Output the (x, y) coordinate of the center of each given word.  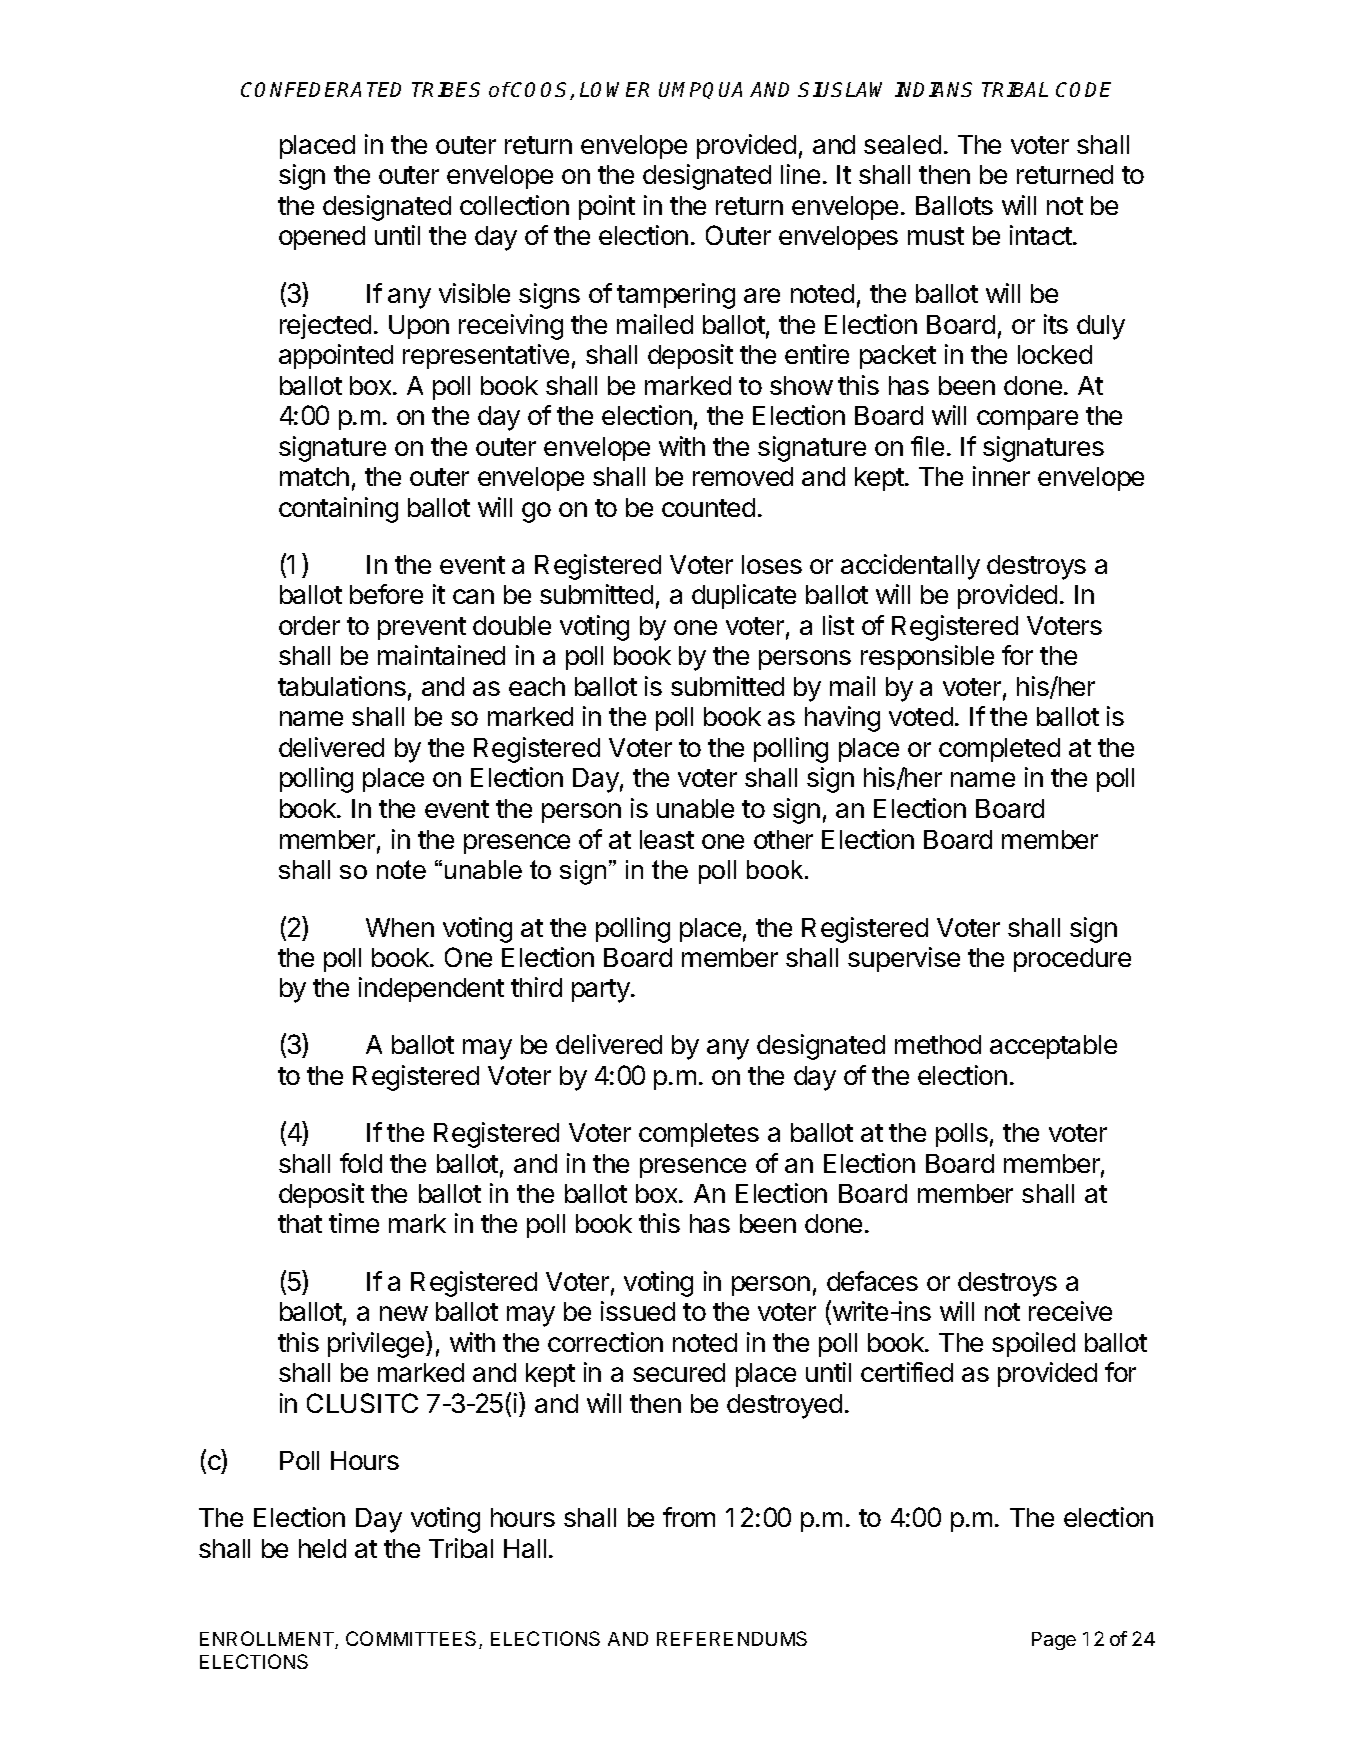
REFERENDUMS (732, 1638)
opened (322, 238)
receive (1070, 1311)
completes (699, 1135)
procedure (1072, 960)
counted (708, 507)
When (400, 927)
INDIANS (933, 89)
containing (338, 510)
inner (1001, 476)
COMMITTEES (413, 1640)
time (354, 1223)
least (667, 839)
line (800, 174)
